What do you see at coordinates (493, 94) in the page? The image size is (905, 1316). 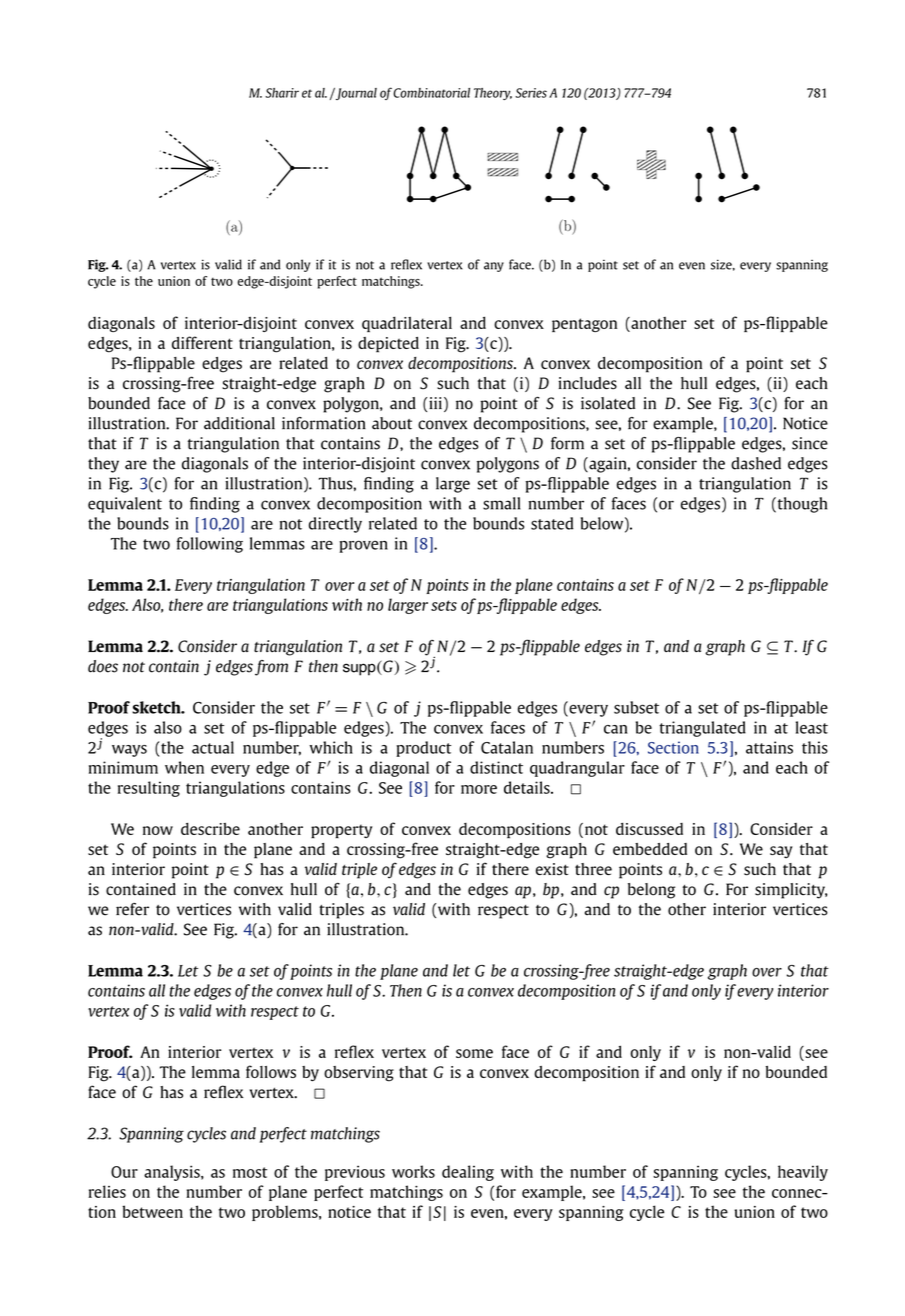 I see `Theory` at bounding box center [493, 94].
